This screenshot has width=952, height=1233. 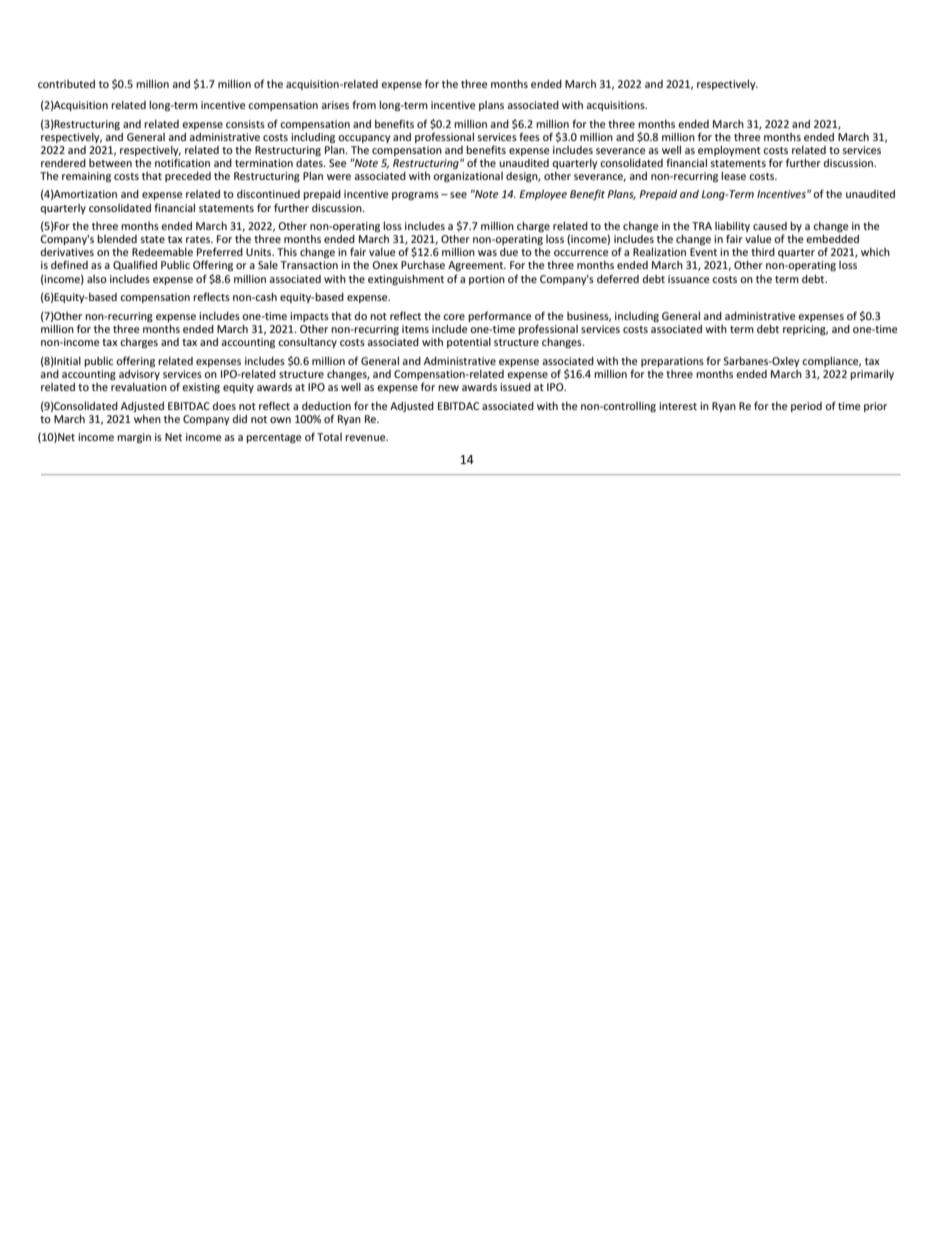 What do you see at coordinates (139, 375) in the screenshot?
I see `advisory` at bounding box center [139, 375].
